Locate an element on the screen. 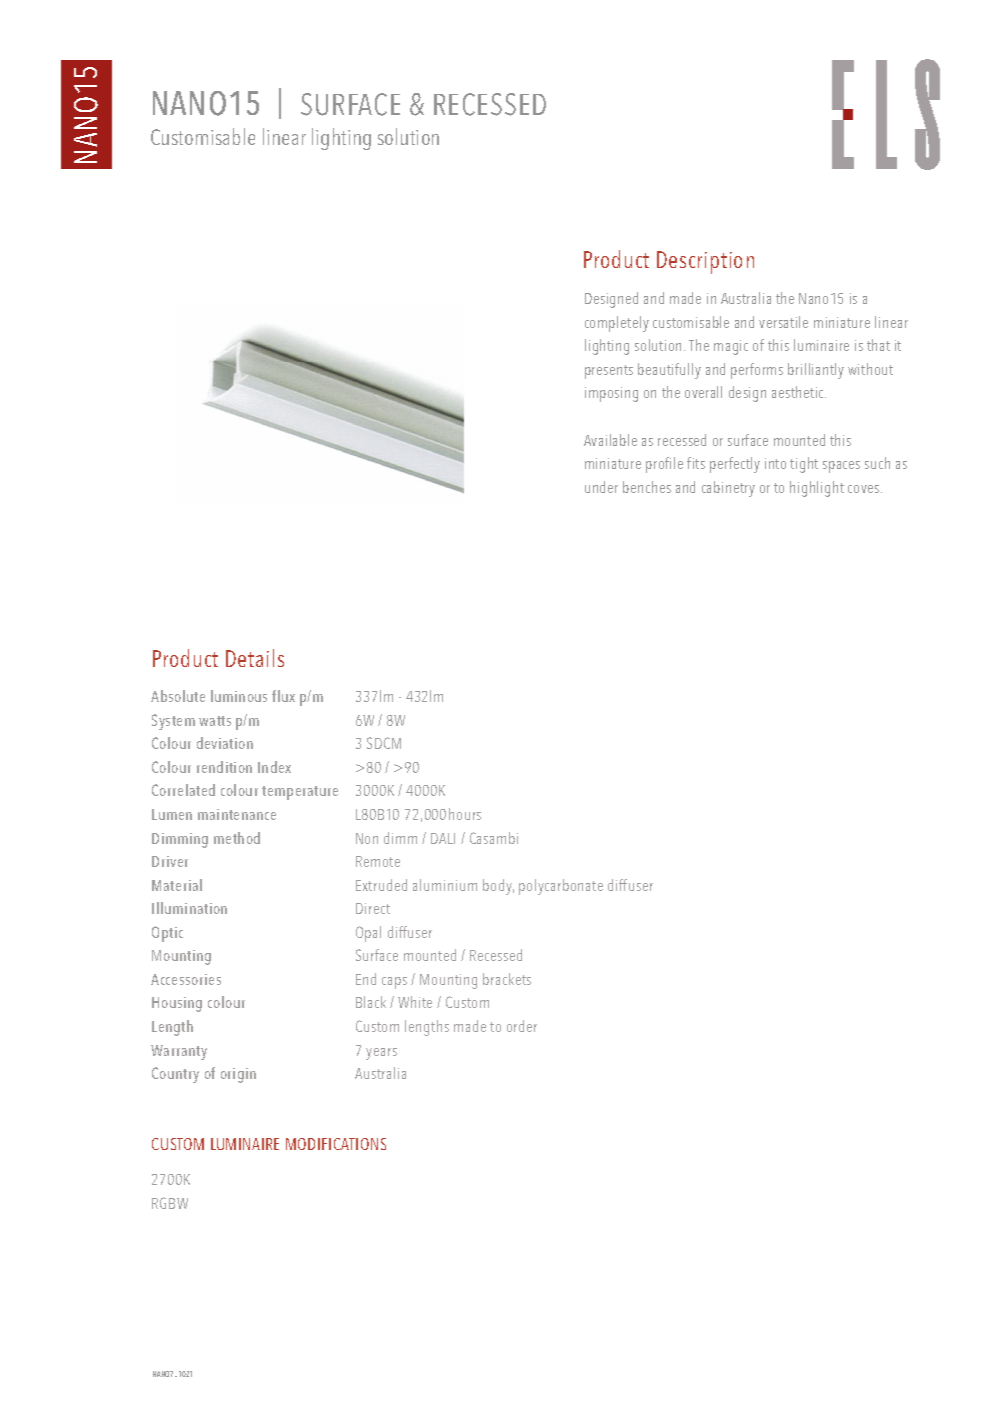  highlight is located at coordinates (817, 489).
